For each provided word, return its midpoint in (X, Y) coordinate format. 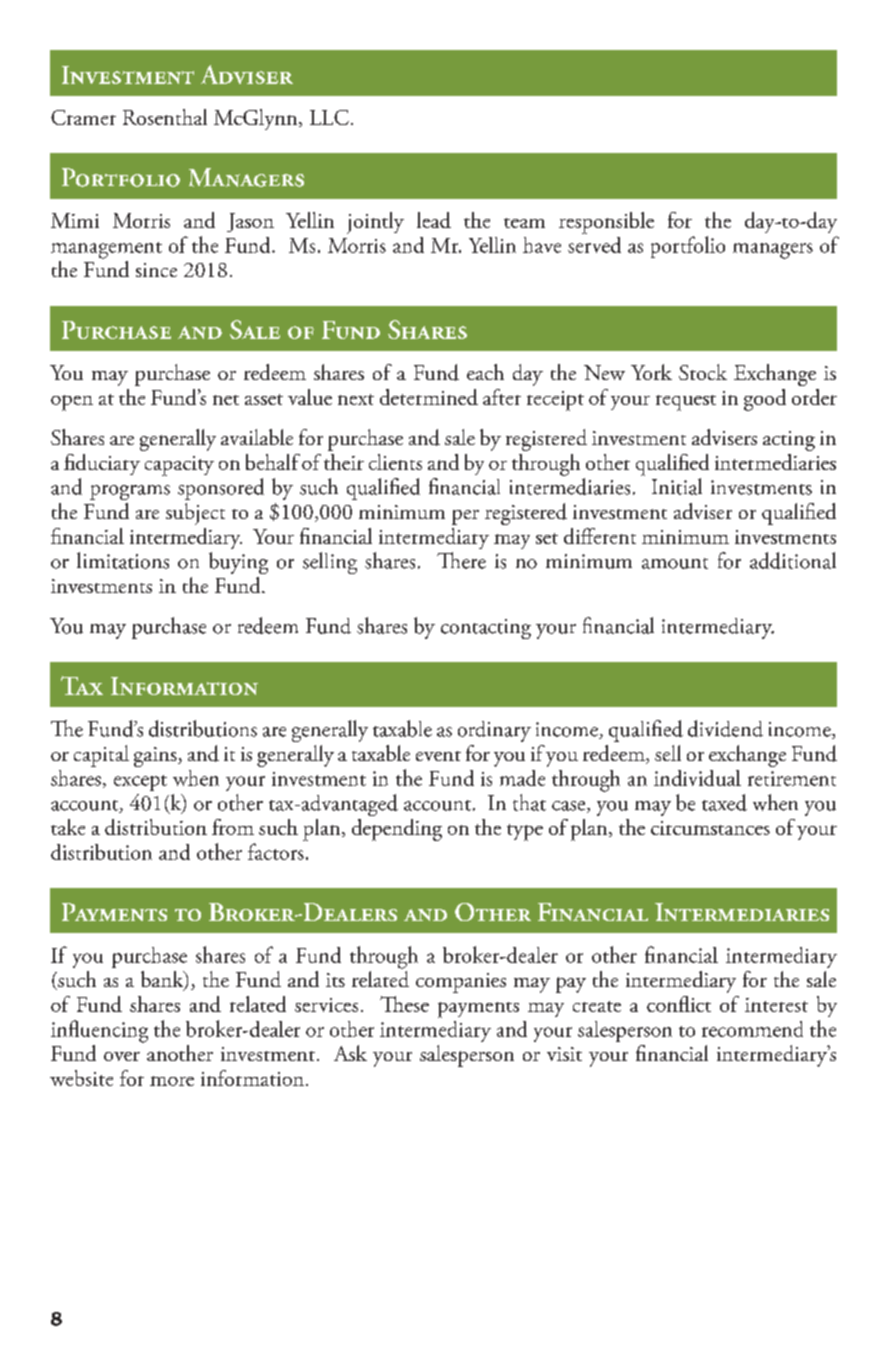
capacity (179, 466)
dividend (725, 728)
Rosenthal (165, 117)
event (438, 756)
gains (156, 757)
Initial (677, 486)
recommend (752, 1029)
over (122, 1056)
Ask (350, 1053)
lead (434, 220)
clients (395, 462)
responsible (606, 223)
